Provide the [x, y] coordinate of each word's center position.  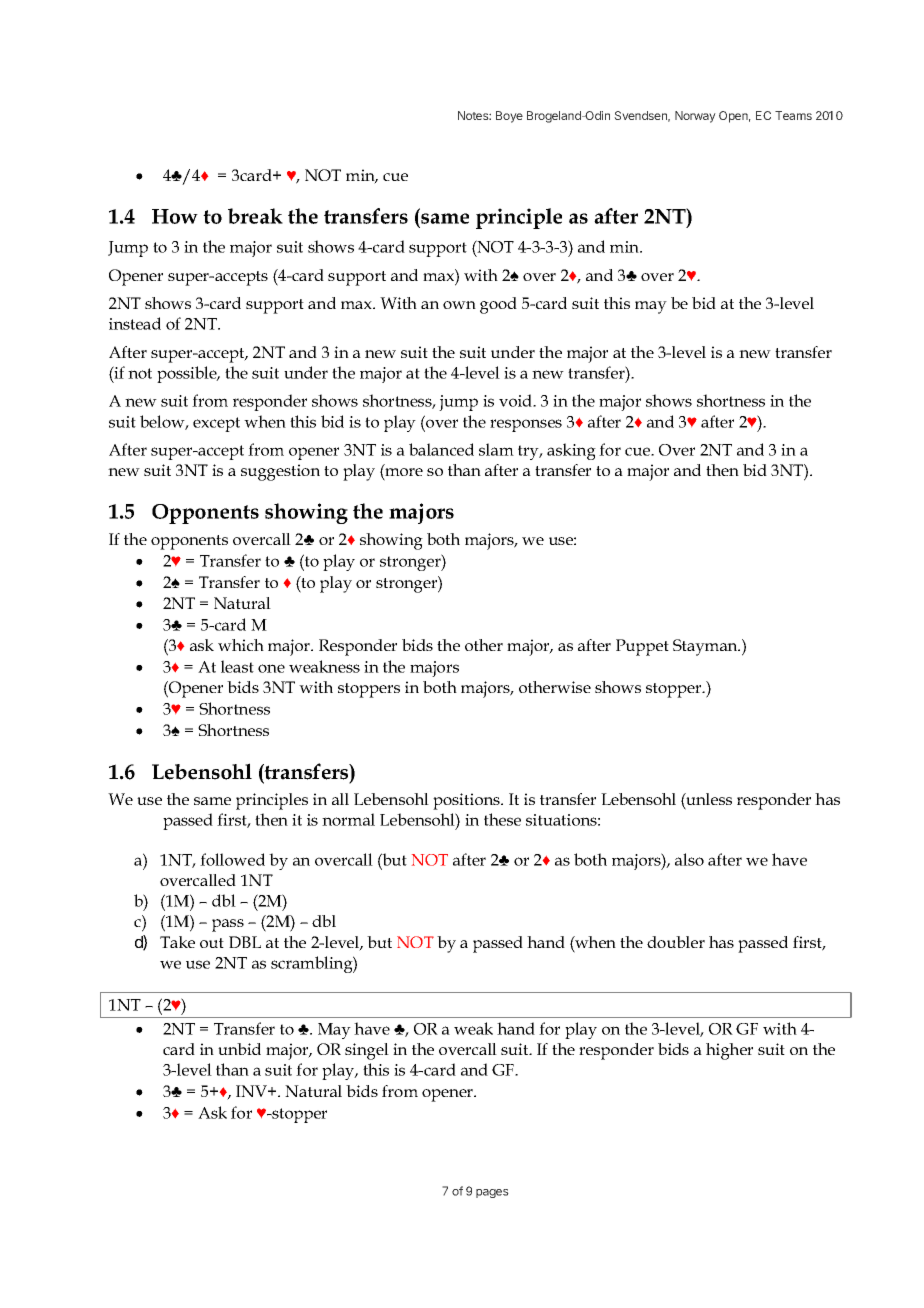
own [459, 305]
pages [492, 1193]
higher [729, 1051]
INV [252, 1091]
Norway [695, 117]
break [255, 216]
